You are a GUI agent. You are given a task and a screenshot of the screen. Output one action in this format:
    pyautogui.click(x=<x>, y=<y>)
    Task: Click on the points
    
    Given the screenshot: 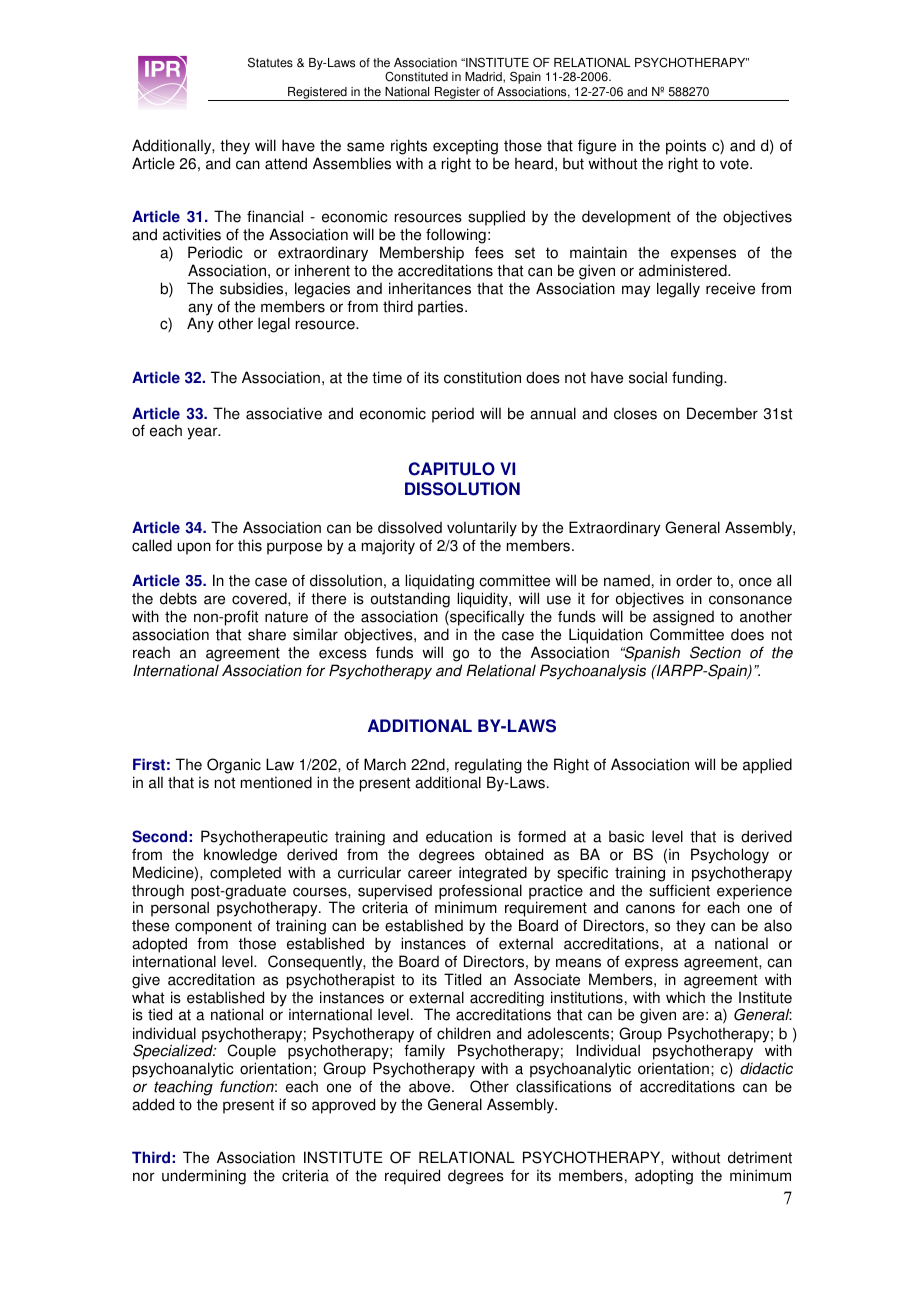 What is the action you would take?
    pyautogui.click(x=686, y=147)
